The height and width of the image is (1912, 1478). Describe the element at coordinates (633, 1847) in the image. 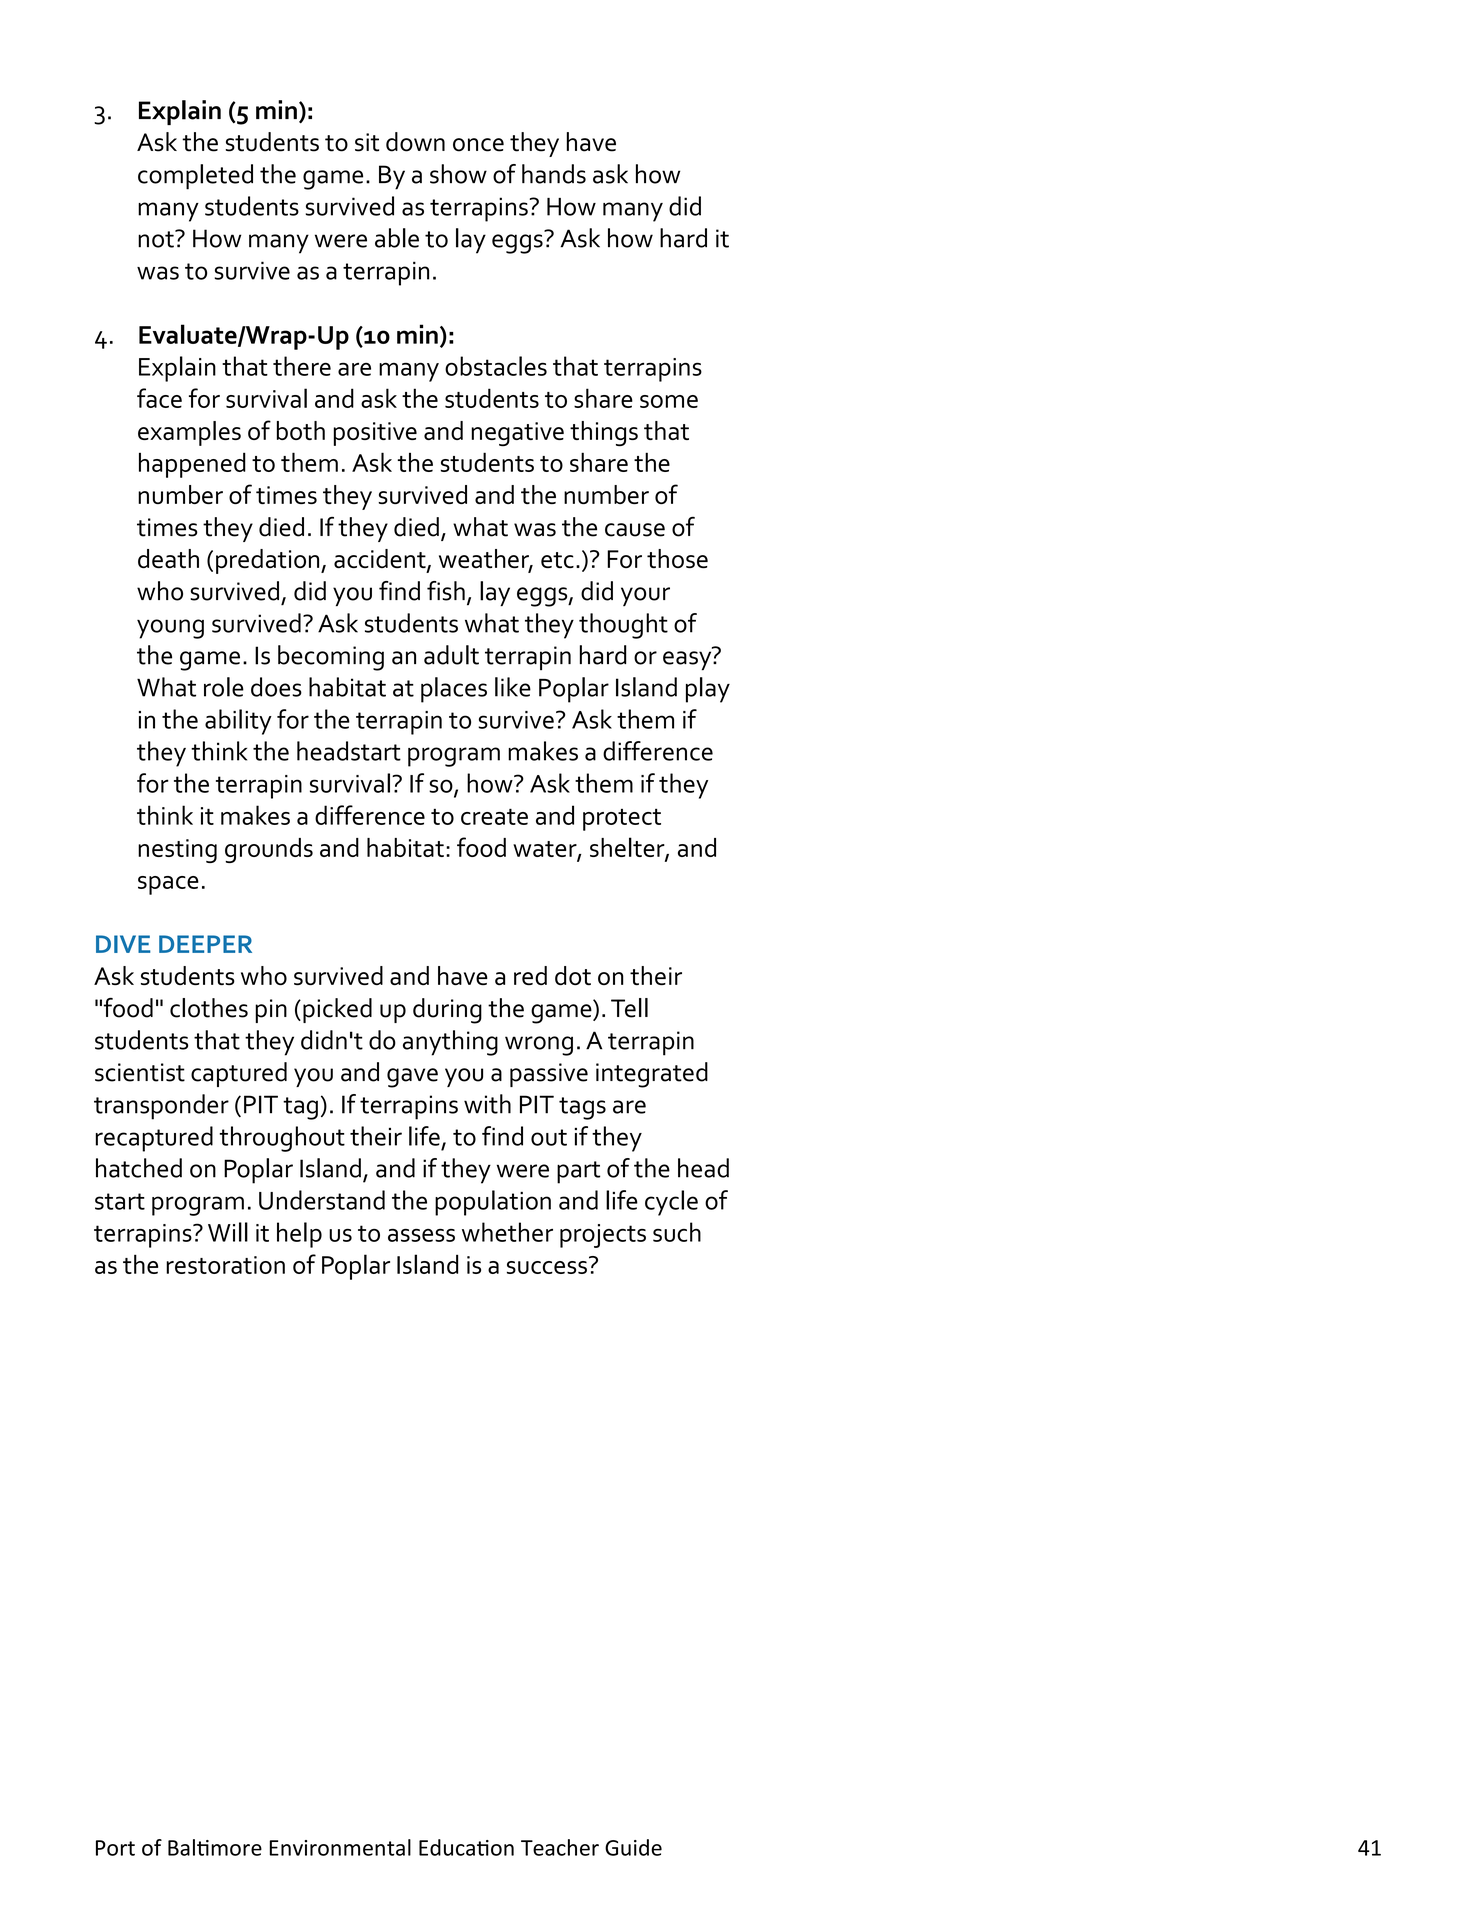

I see `Guide` at that location.
